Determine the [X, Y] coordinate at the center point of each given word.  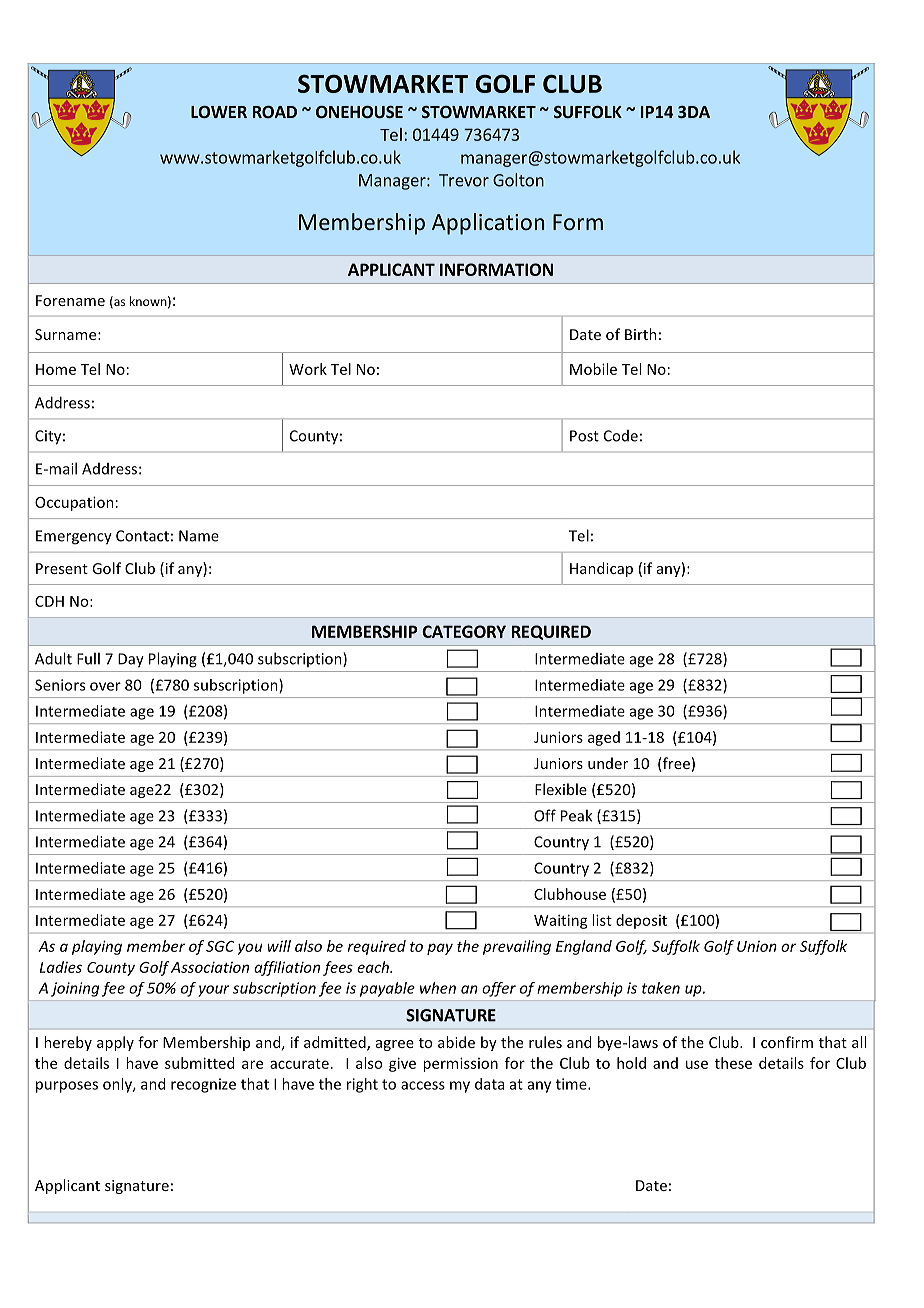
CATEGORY [464, 631]
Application [488, 224]
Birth [641, 334]
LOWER [219, 112]
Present [62, 568]
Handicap [601, 569]
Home [56, 369]
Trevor [464, 180]
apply [115, 1043]
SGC [220, 946]
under [608, 763]
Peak [576, 815]
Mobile [593, 369]
